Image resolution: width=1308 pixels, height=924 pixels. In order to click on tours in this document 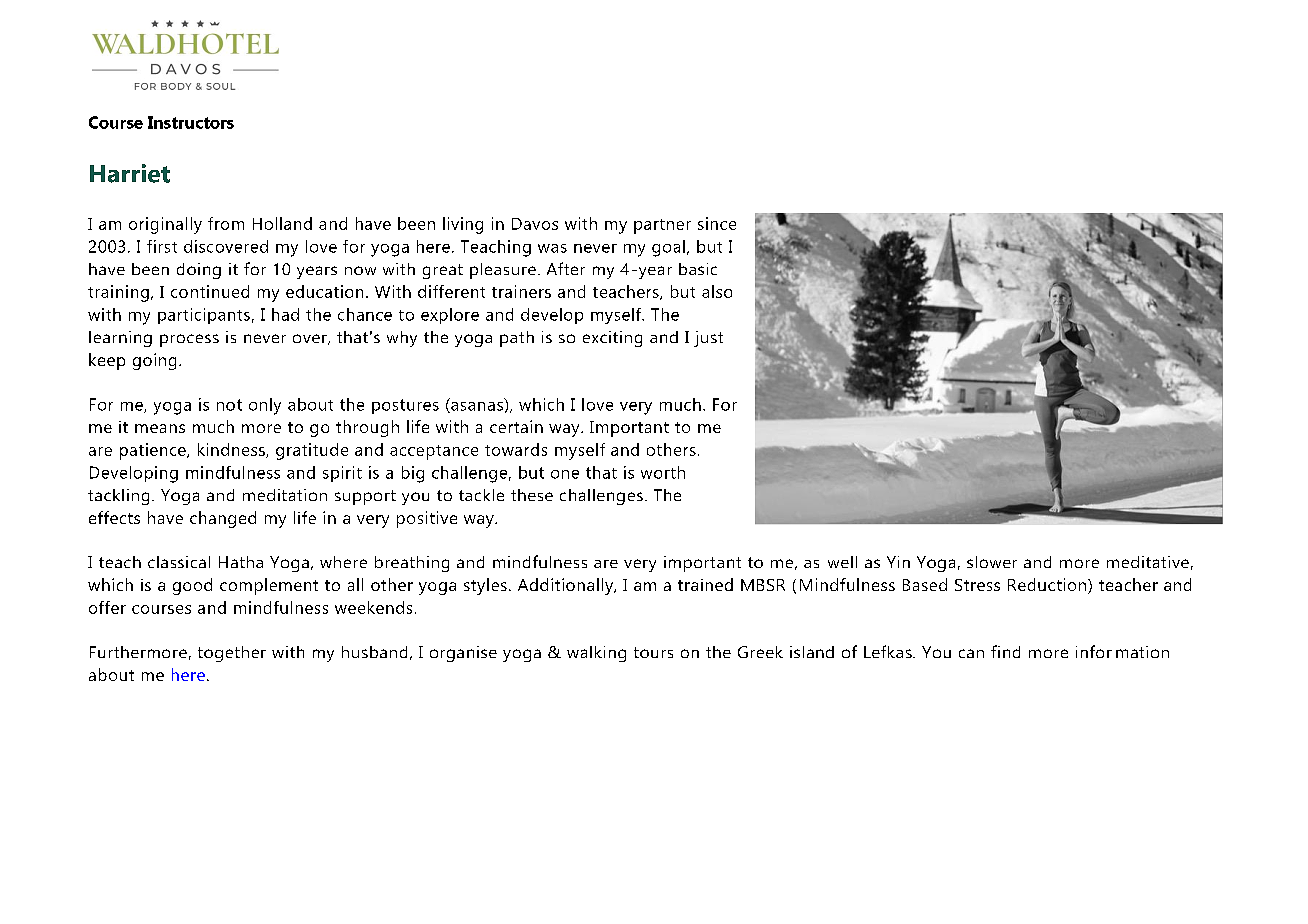, I will do `click(653, 652)`.
